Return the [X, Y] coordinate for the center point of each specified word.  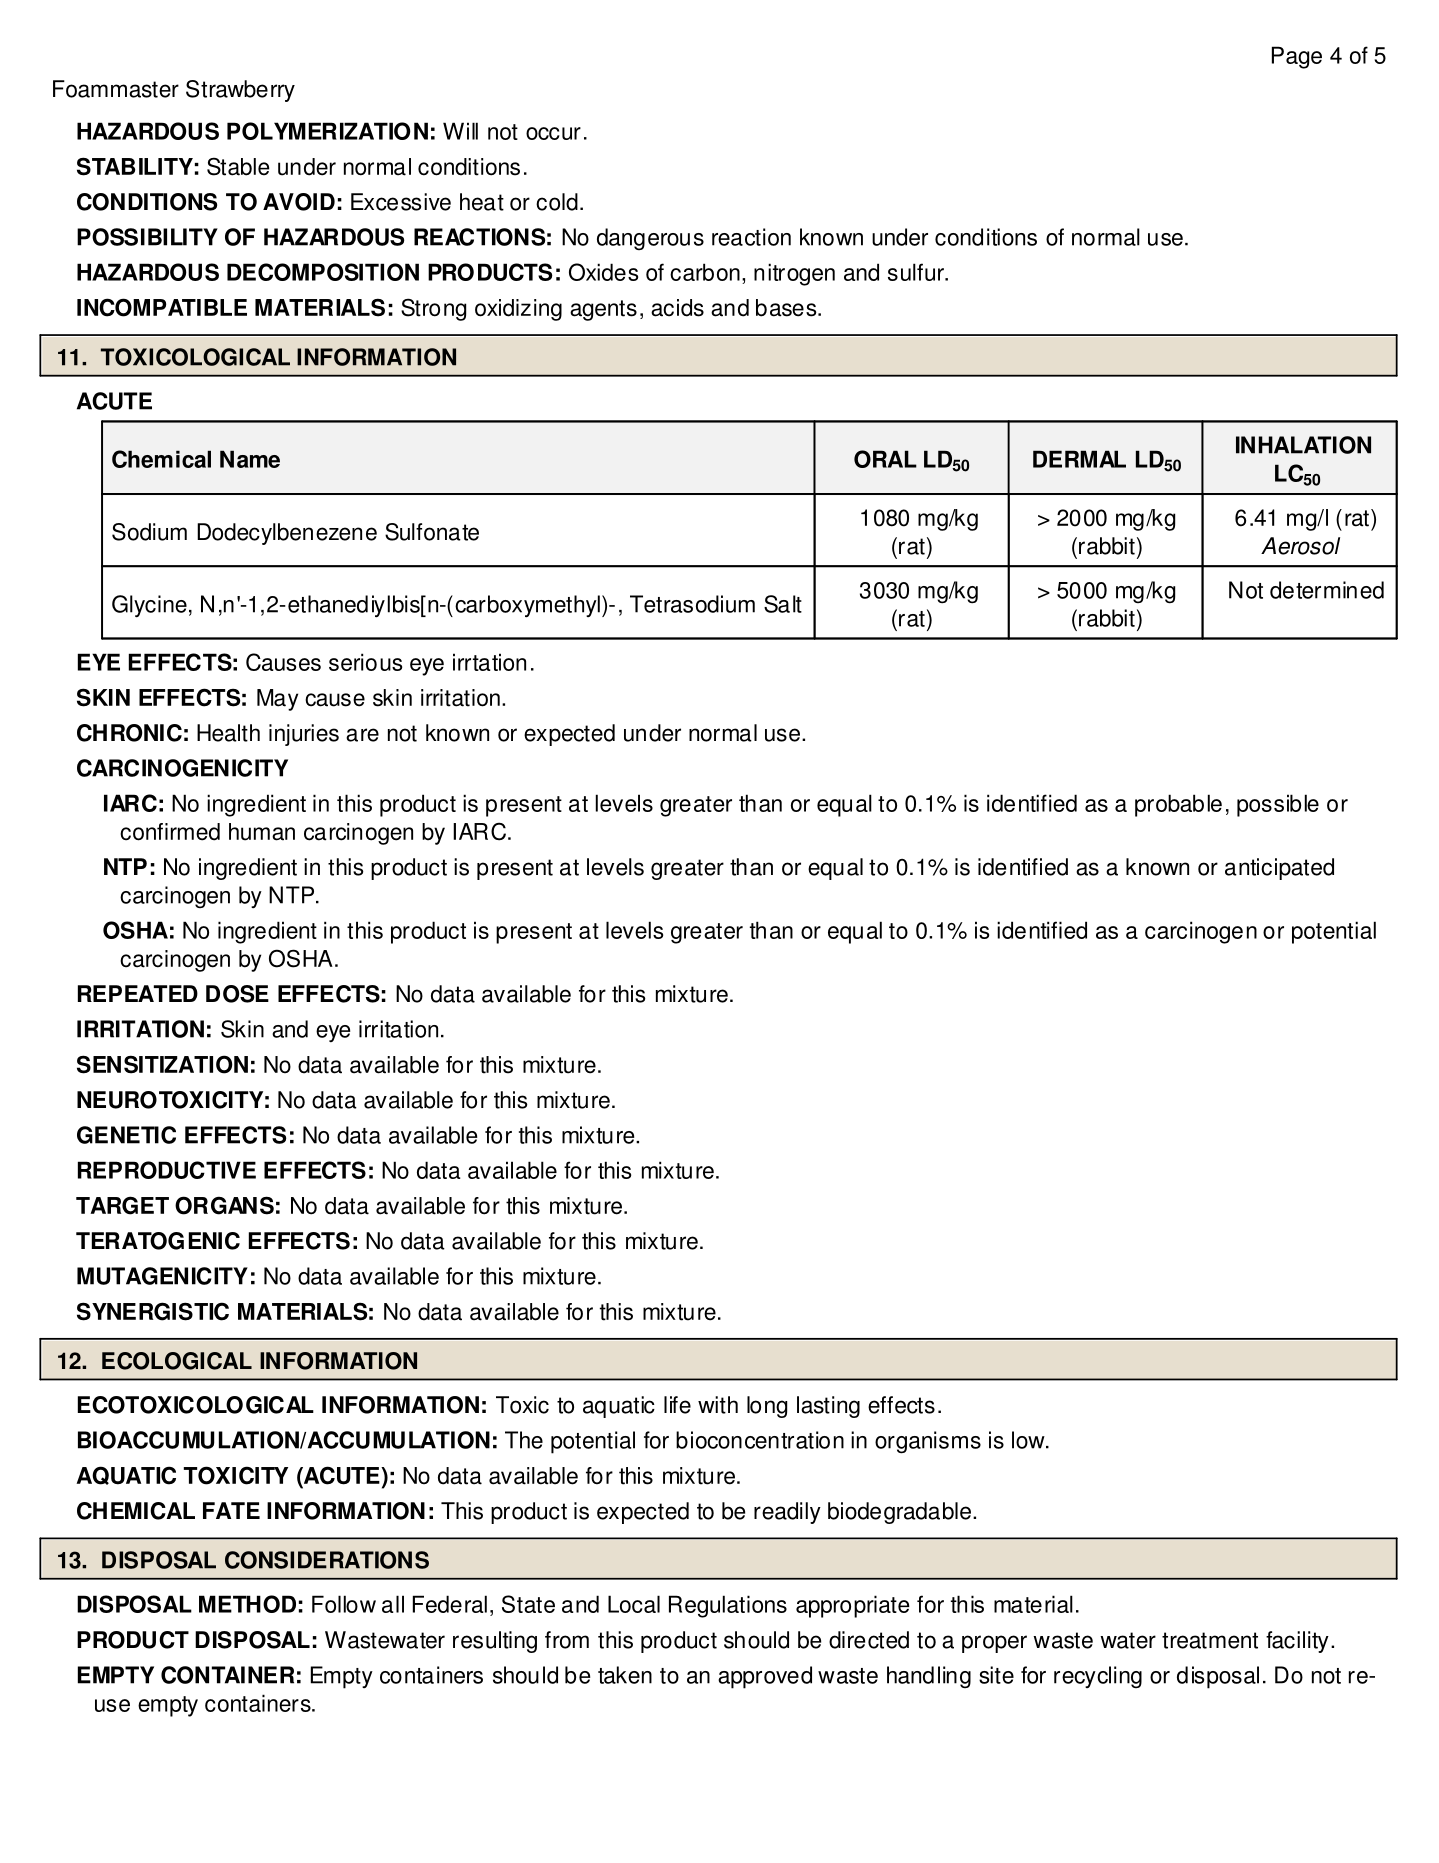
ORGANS [224, 1205]
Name [250, 459]
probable [1178, 805]
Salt [783, 604]
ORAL [885, 459]
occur [553, 133]
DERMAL [1079, 459]
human [262, 832]
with [718, 1405]
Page [1297, 57]
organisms [928, 1442]
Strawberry [240, 91]
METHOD [247, 1604]
